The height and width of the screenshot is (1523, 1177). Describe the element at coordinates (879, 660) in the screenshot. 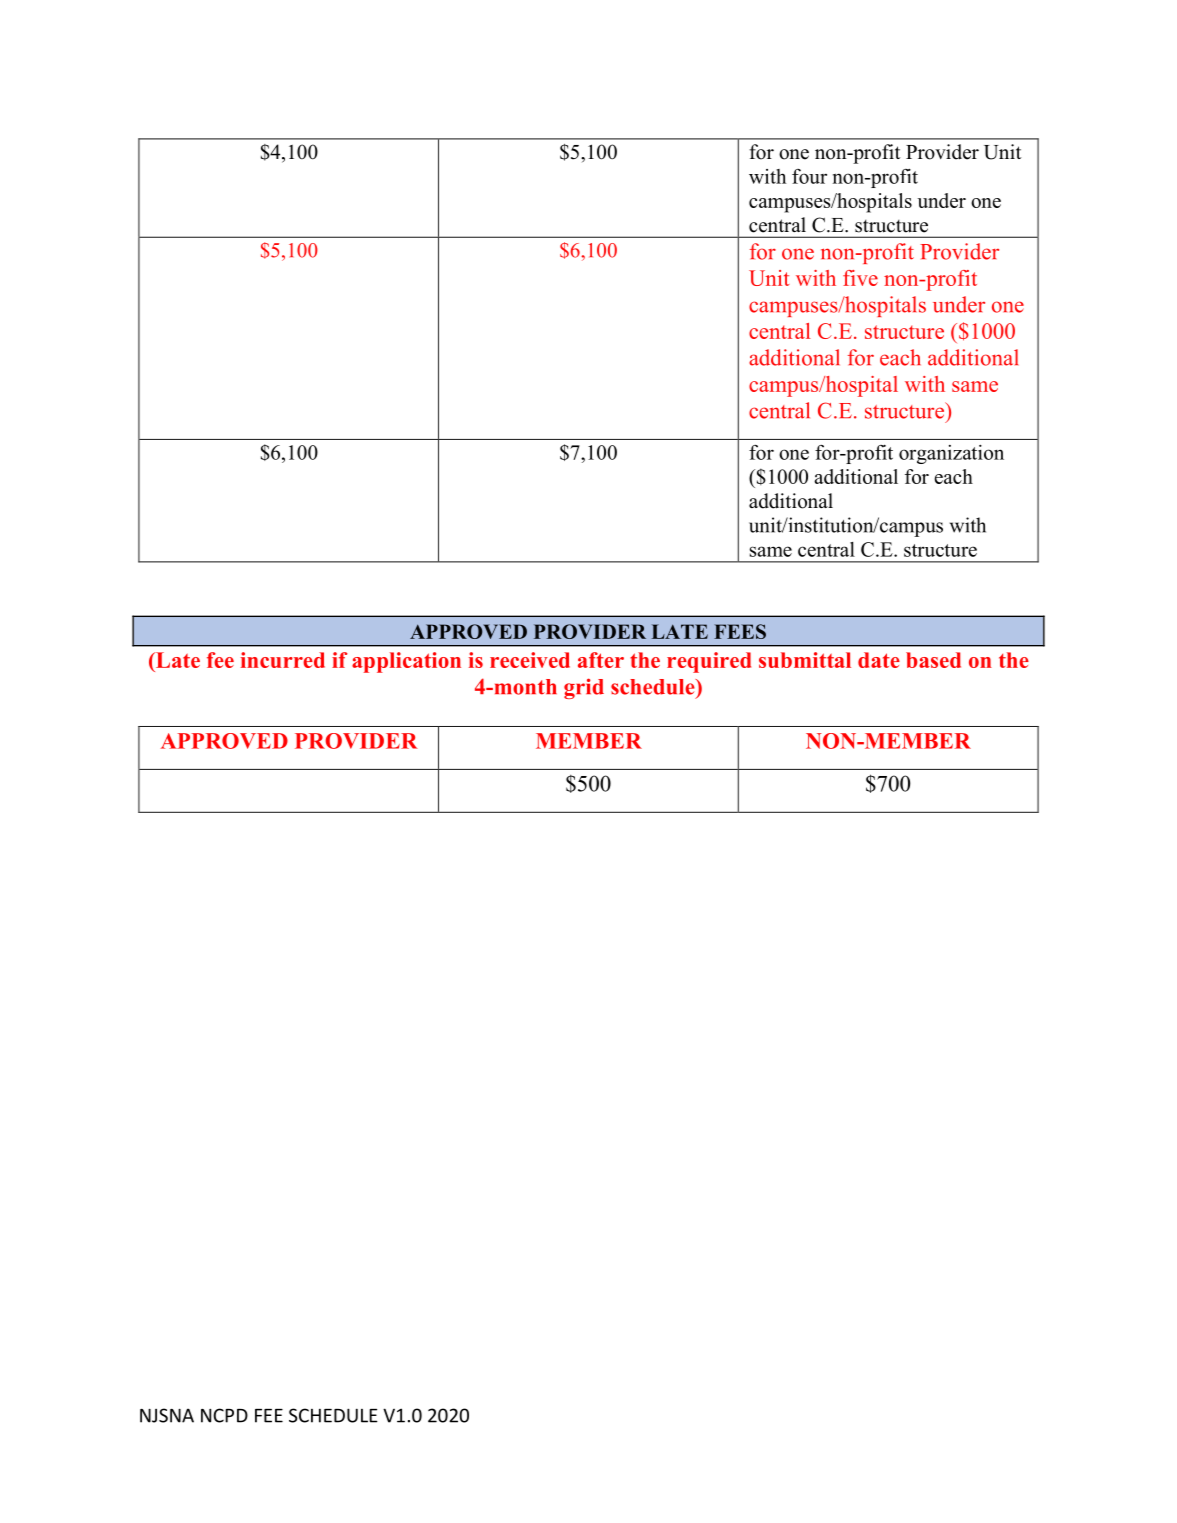

I see `date` at that location.
